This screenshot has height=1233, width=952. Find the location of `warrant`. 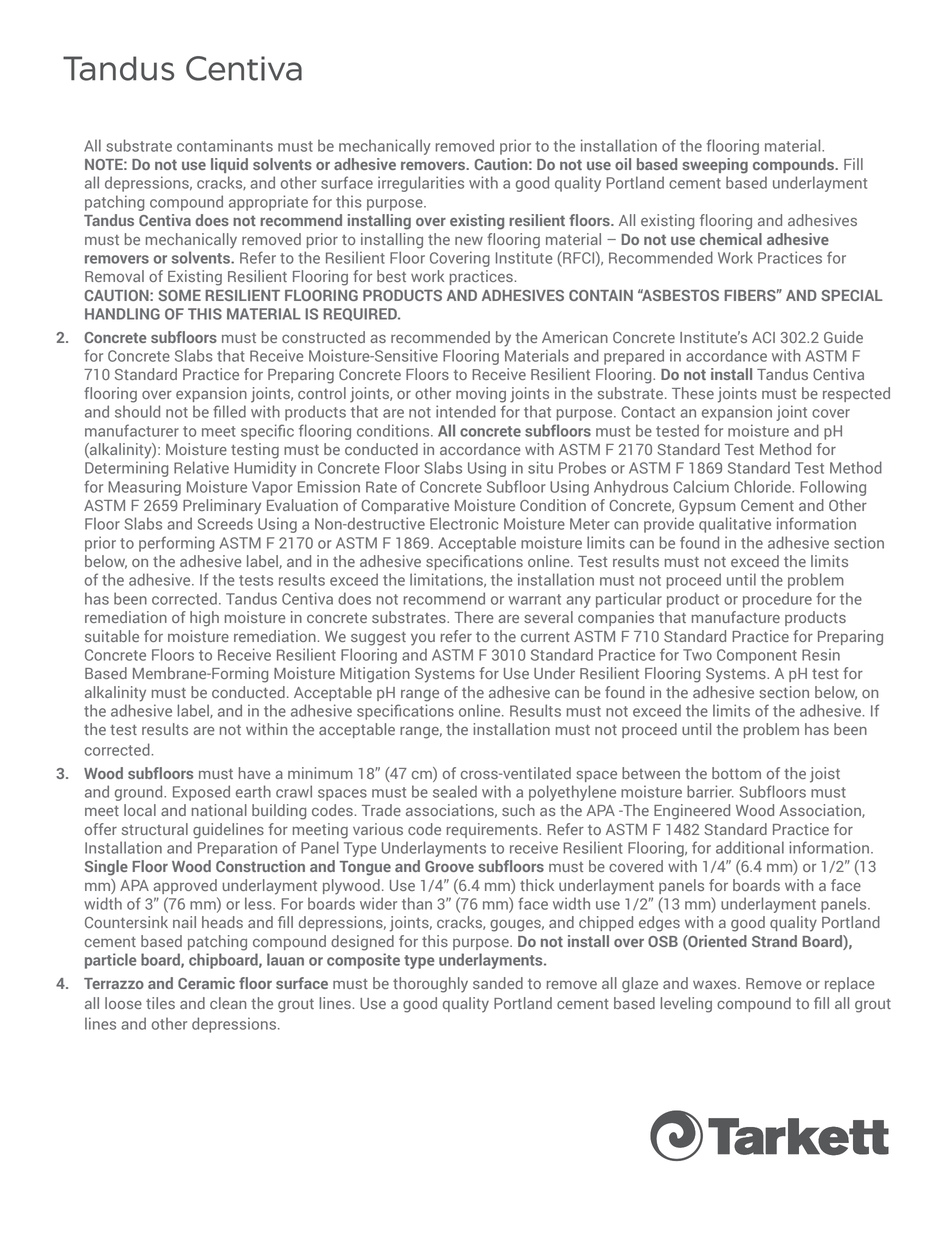

warrant is located at coordinates (535, 599).
